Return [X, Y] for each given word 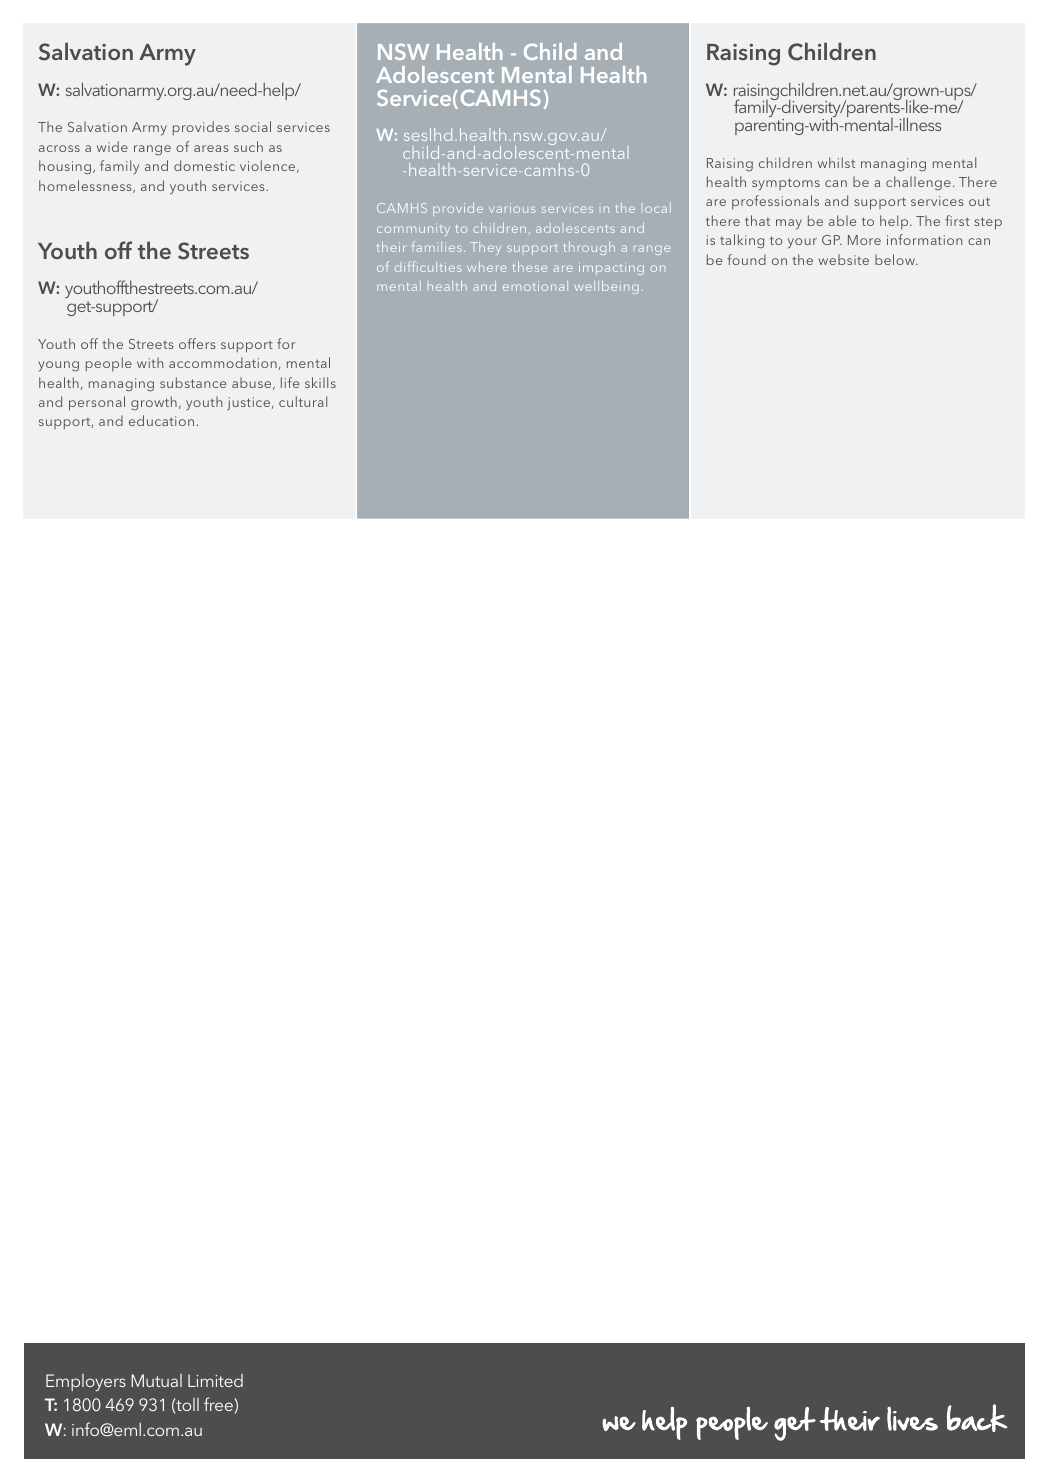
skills [320, 382]
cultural [303, 401]
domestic [204, 165]
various [512, 208]
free [218, 1404]
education [163, 420]
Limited [215, 1380]
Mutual [156, 1380]
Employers [86, 1382]
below [896, 259]
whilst [836, 162]
